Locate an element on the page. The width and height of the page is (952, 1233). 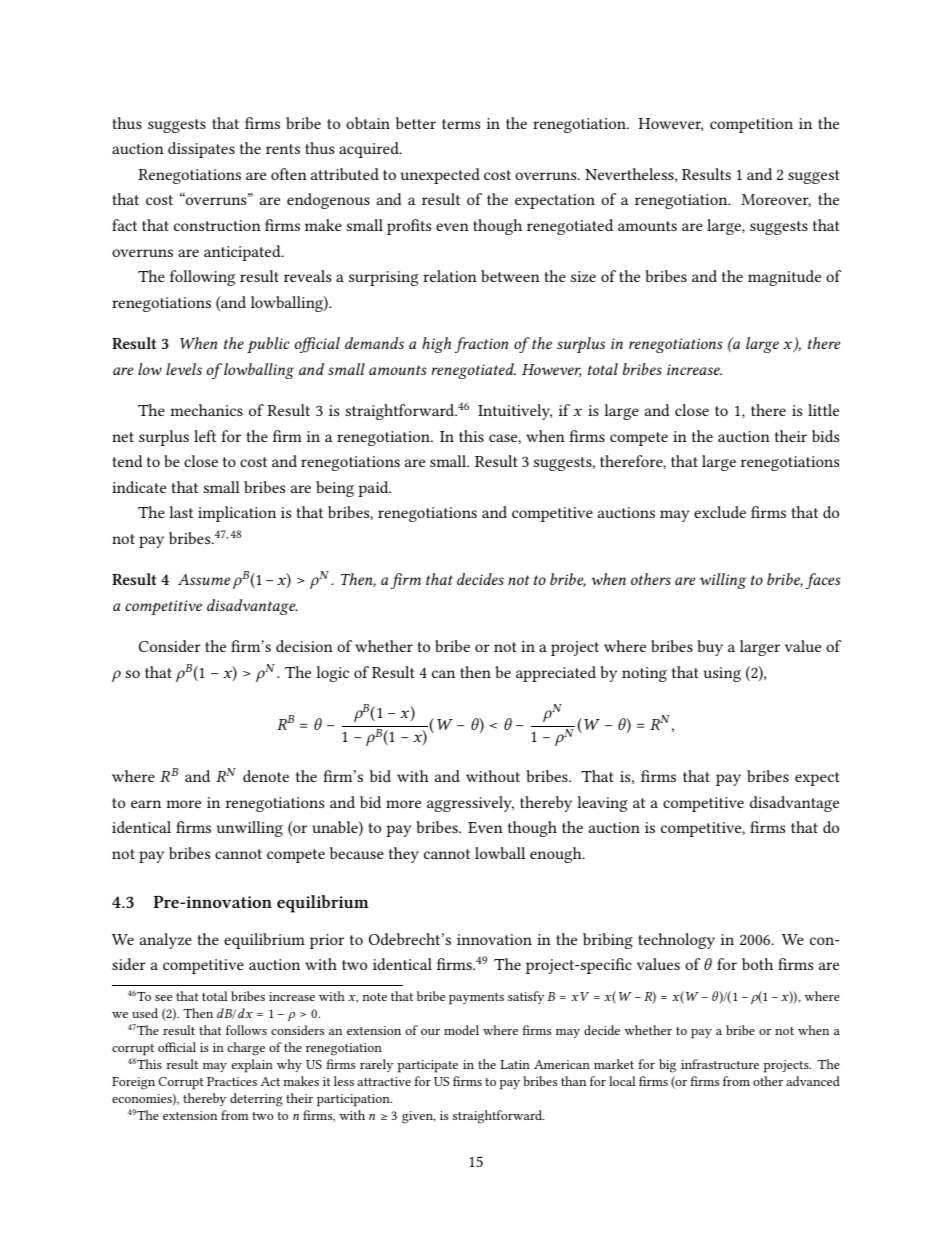
buy is located at coordinates (710, 648).
